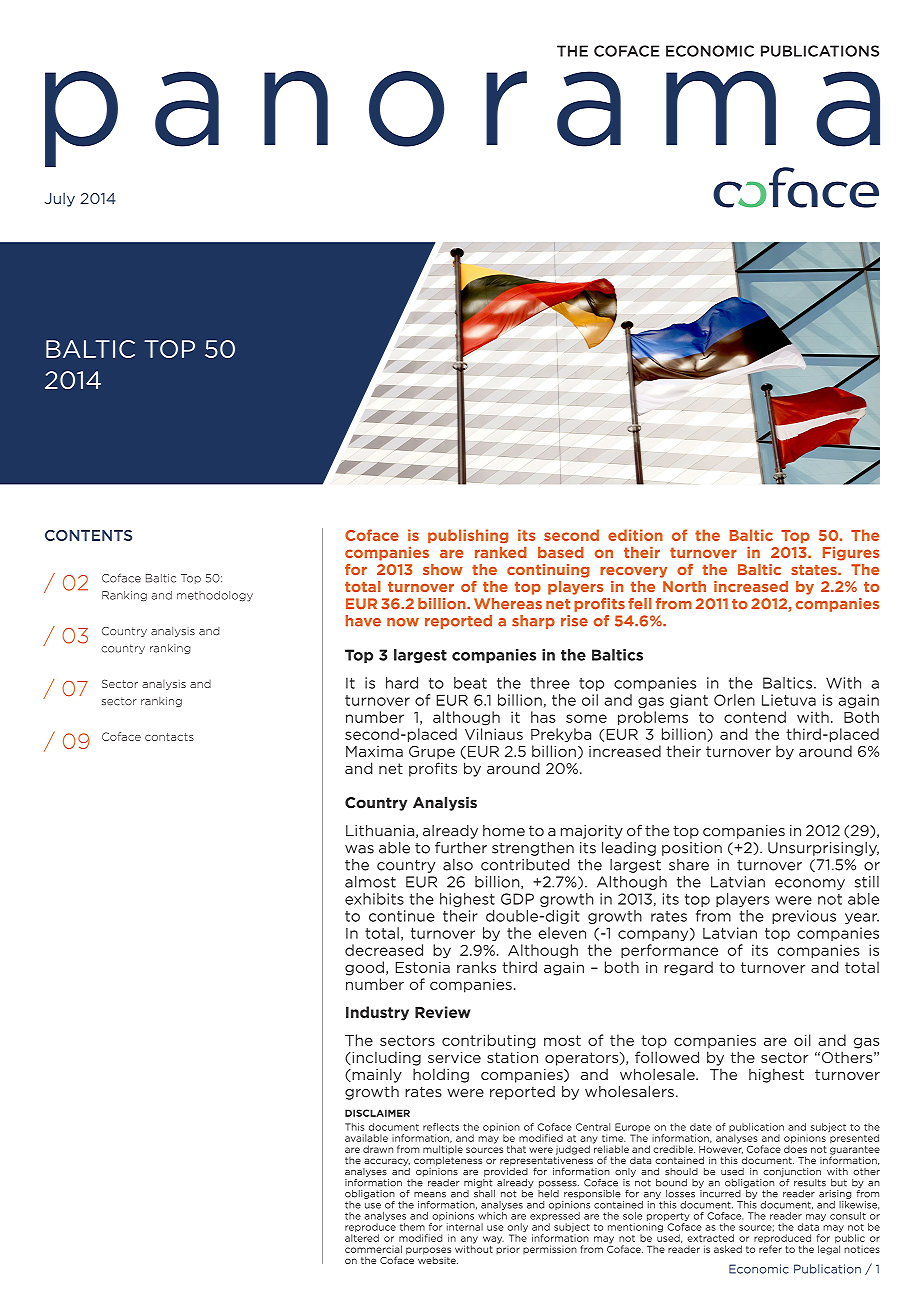 This page has width=924, height=1308. Describe the element at coordinates (462, 120) in the page. I see `panorama` at that location.
